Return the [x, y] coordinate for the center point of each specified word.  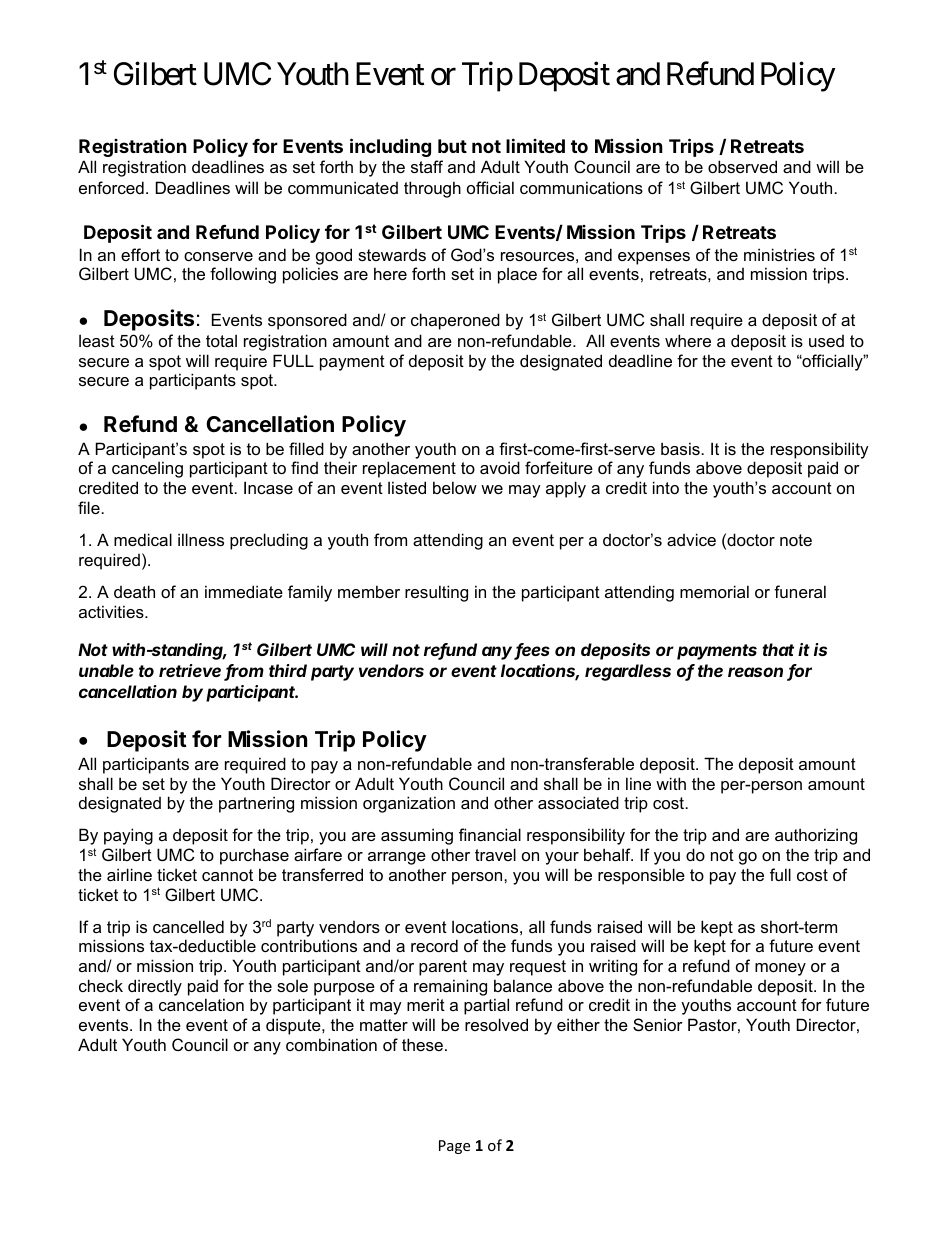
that [778, 649]
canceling [147, 469]
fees [532, 651]
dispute [294, 1026]
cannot [227, 875]
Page [454, 1147]
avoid [500, 467]
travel [495, 854]
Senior [658, 1024]
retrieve [190, 670]
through [432, 189]
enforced [111, 187]
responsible [641, 876]
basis [681, 448]
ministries [779, 254]
